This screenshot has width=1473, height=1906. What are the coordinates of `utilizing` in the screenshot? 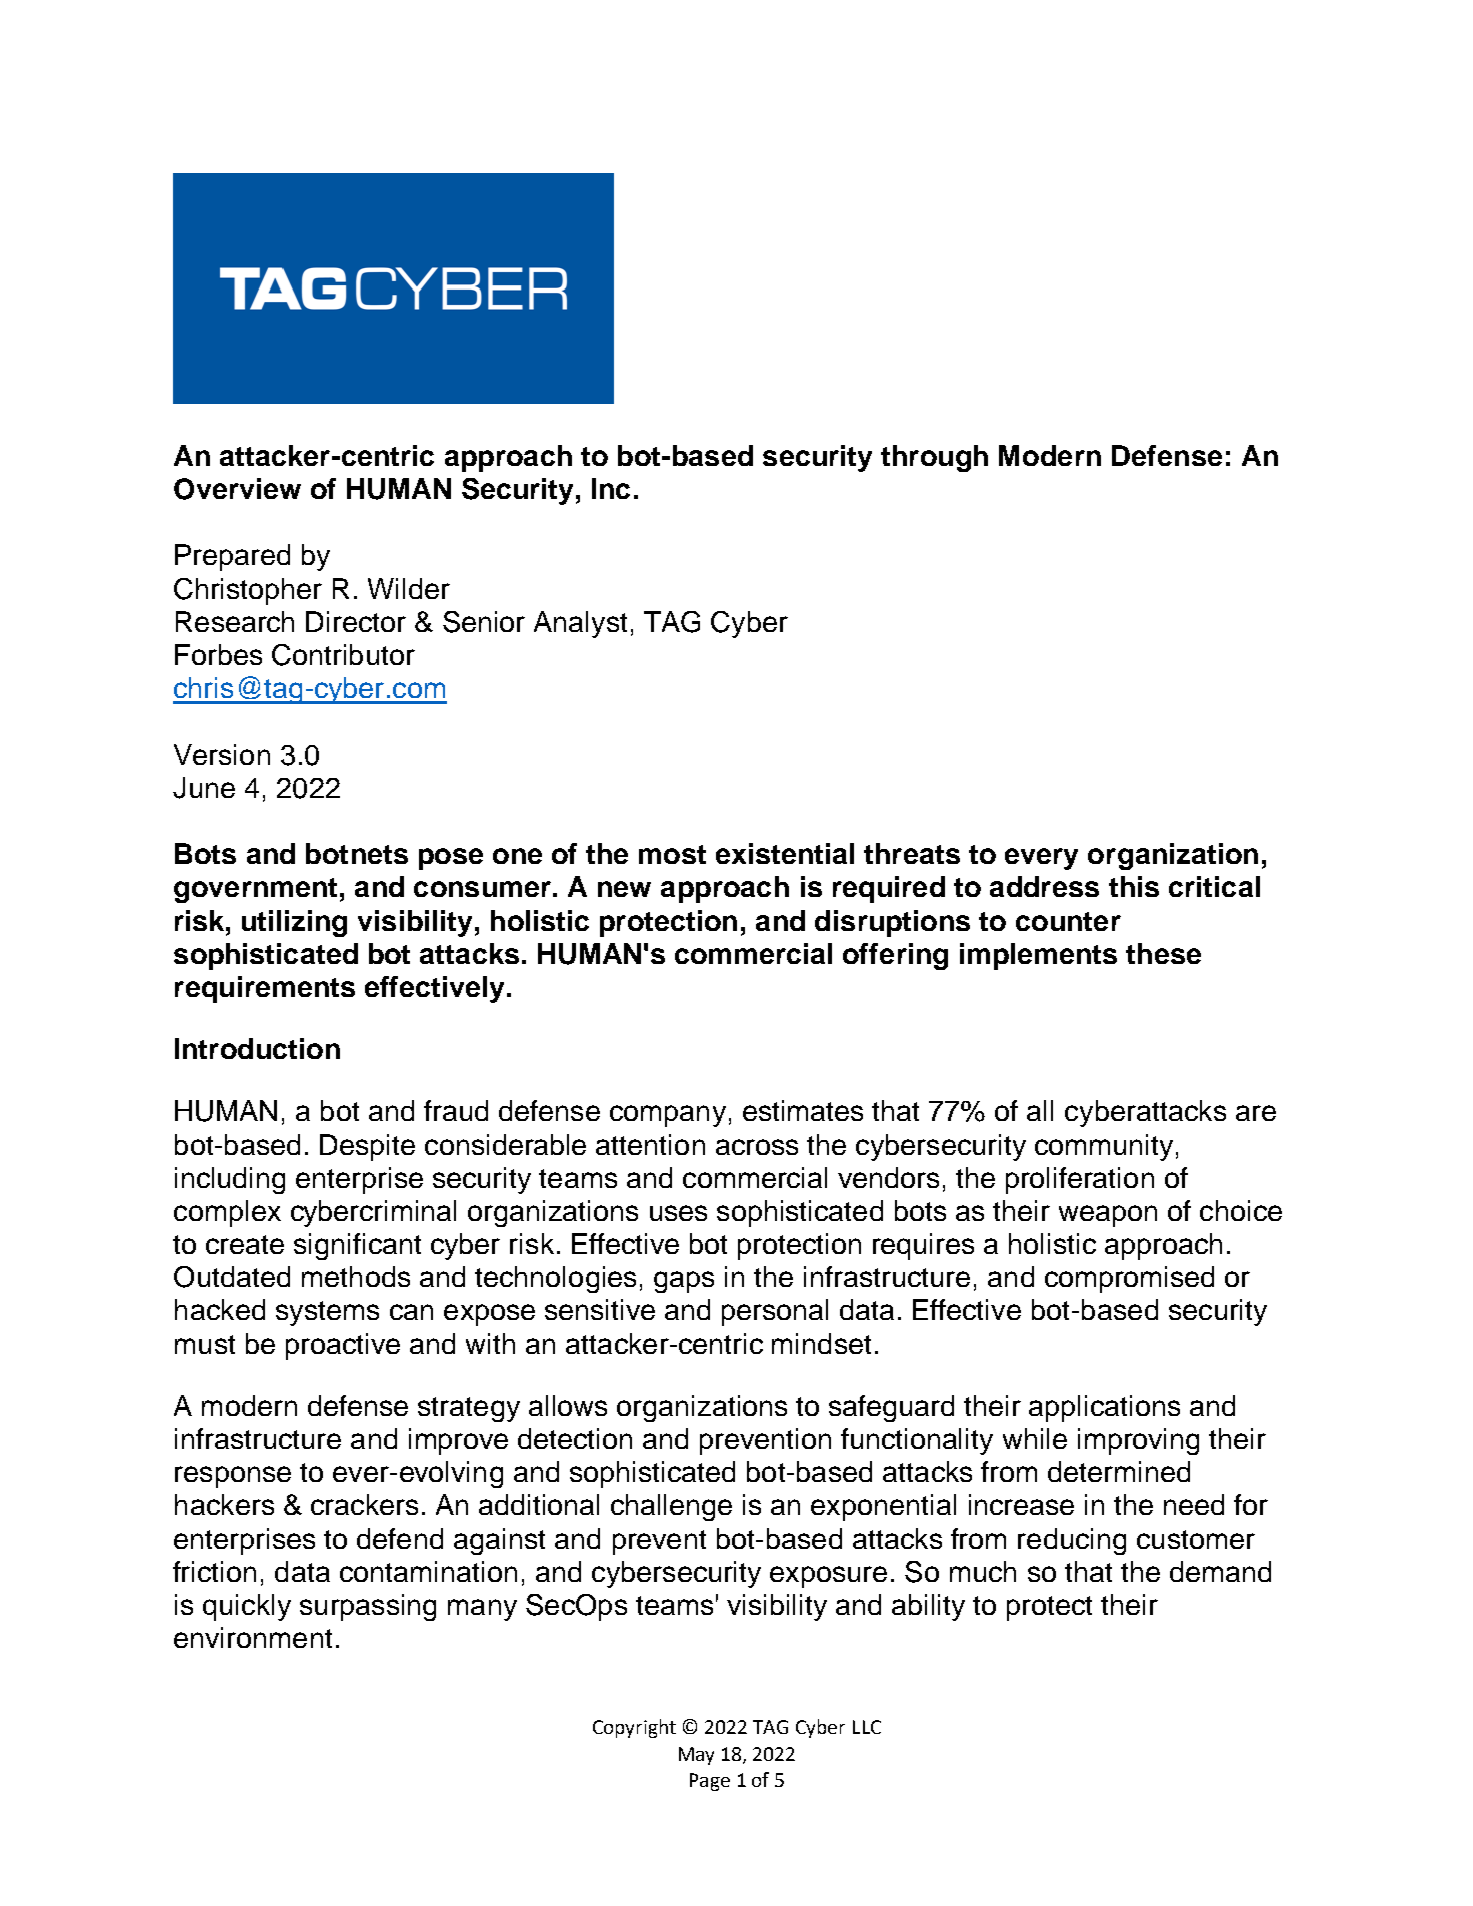 It's located at (294, 923).
